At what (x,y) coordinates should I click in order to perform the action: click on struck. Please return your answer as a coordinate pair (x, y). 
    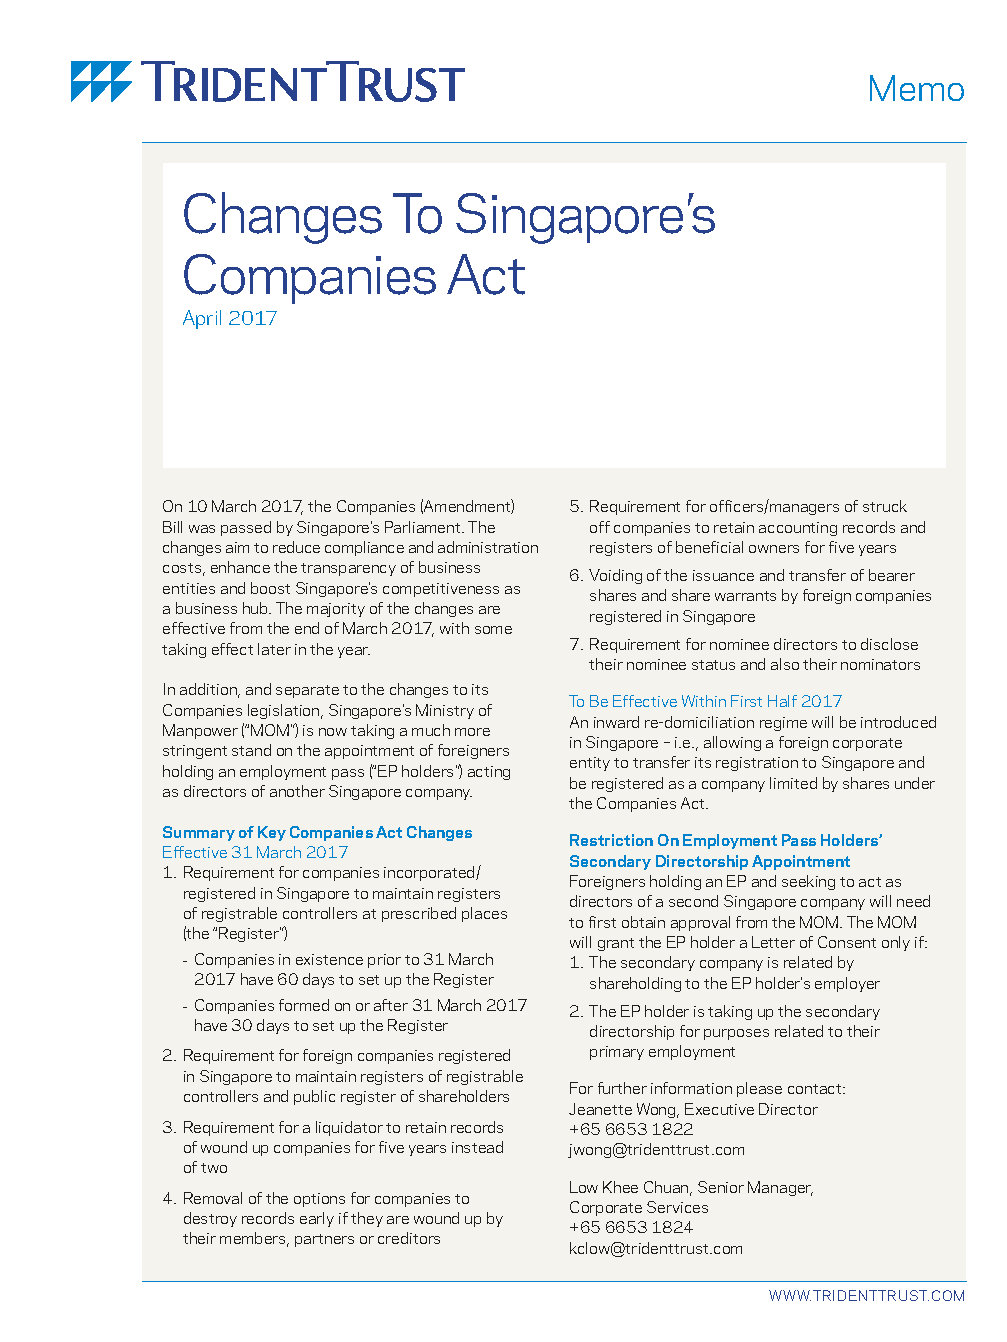
    Looking at the image, I should click on (885, 506).
